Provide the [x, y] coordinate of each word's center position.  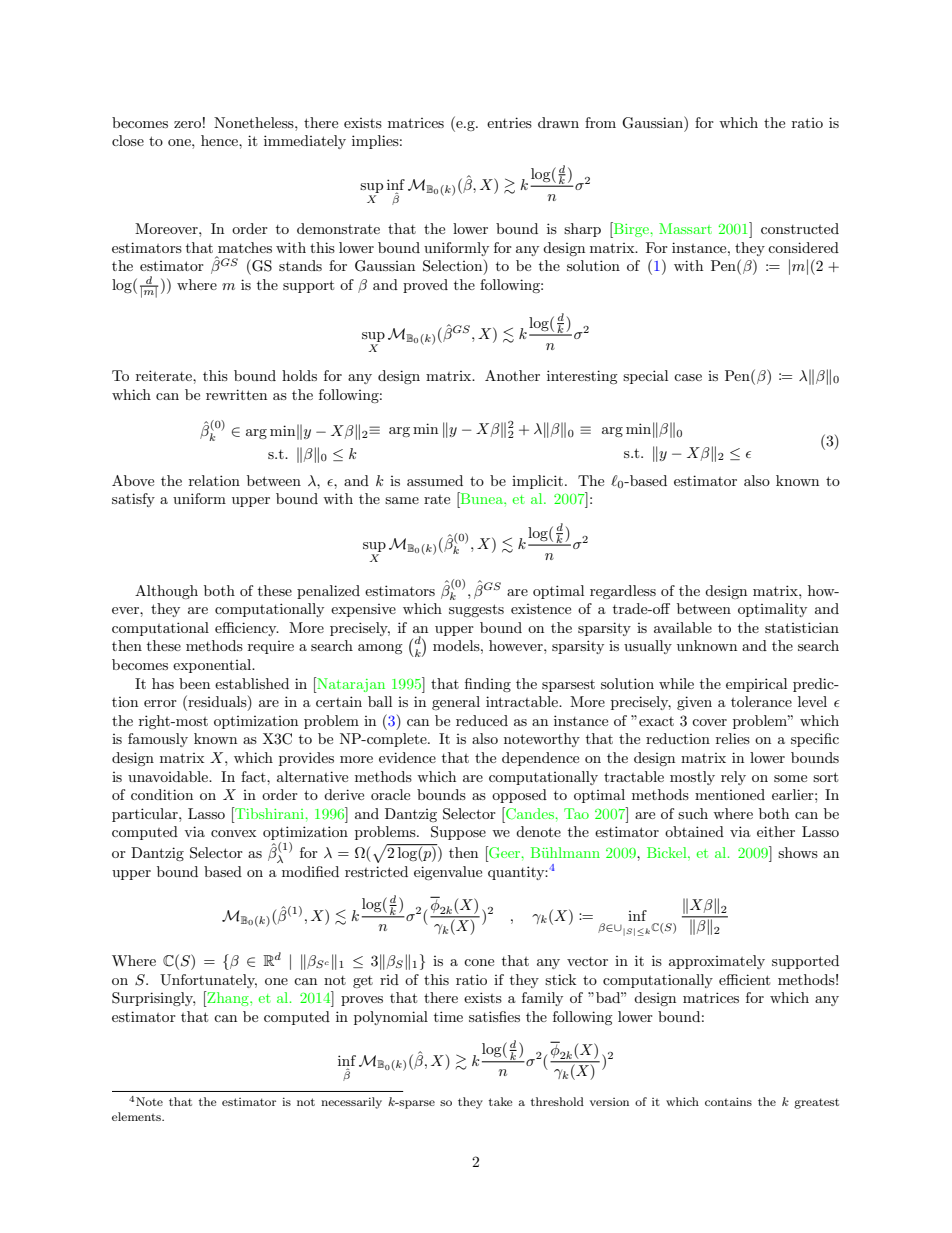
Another [512, 375]
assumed [435, 480]
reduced [482, 720]
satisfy [133, 500]
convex [233, 833]
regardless [623, 592]
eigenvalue [448, 873]
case [688, 377]
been [194, 683]
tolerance [761, 701]
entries [509, 122]
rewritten [236, 394]
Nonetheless [255, 122]
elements [137, 1116]
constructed [800, 228]
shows [798, 852]
